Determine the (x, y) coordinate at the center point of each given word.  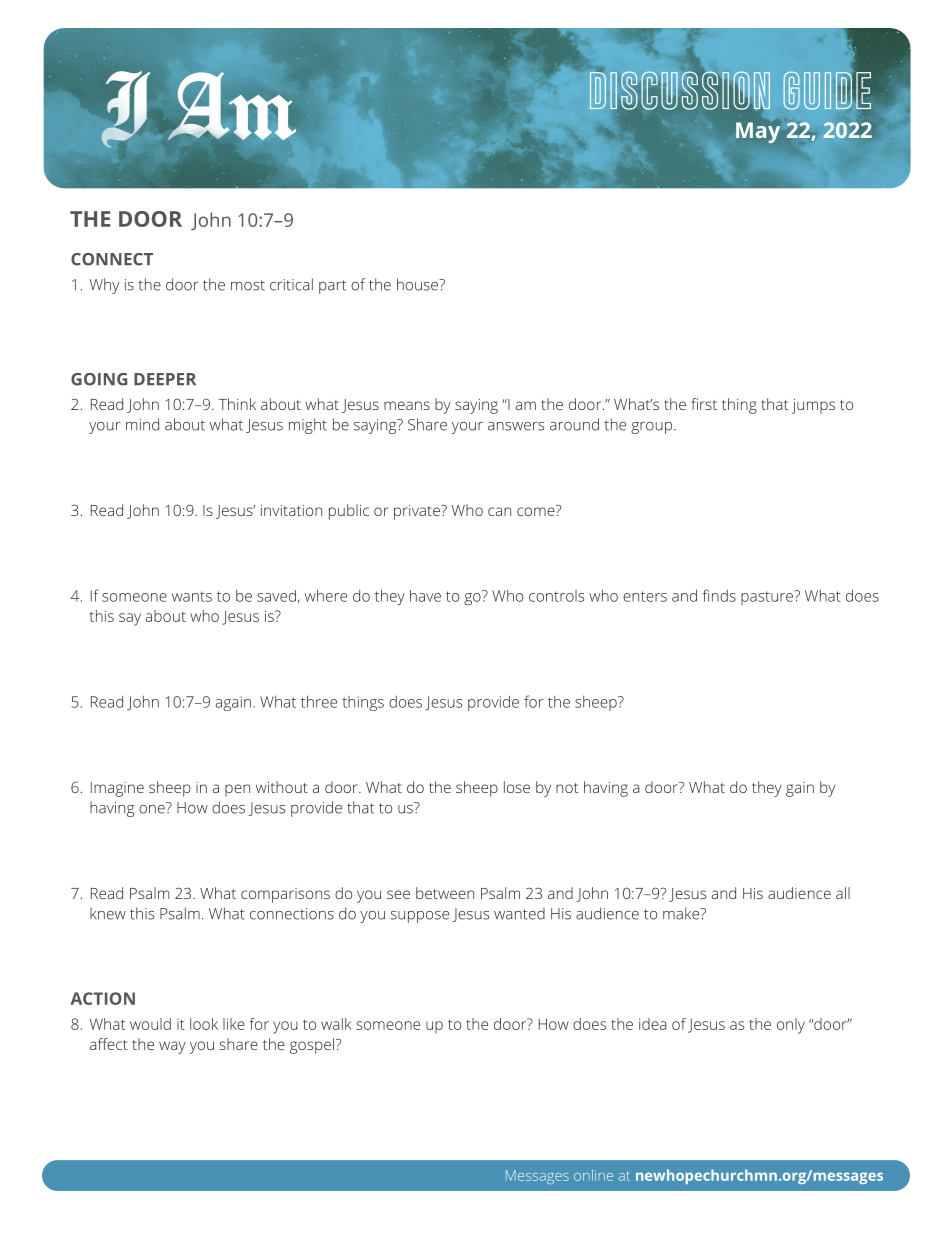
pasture (767, 598)
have (425, 596)
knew (108, 913)
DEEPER (165, 379)
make (682, 913)
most (248, 285)
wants (192, 597)
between (445, 893)
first (704, 404)
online (593, 1175)
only (791, 1026)
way (172, 1047)
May (758, 132)
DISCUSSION (680, 90)
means (407, 405)
